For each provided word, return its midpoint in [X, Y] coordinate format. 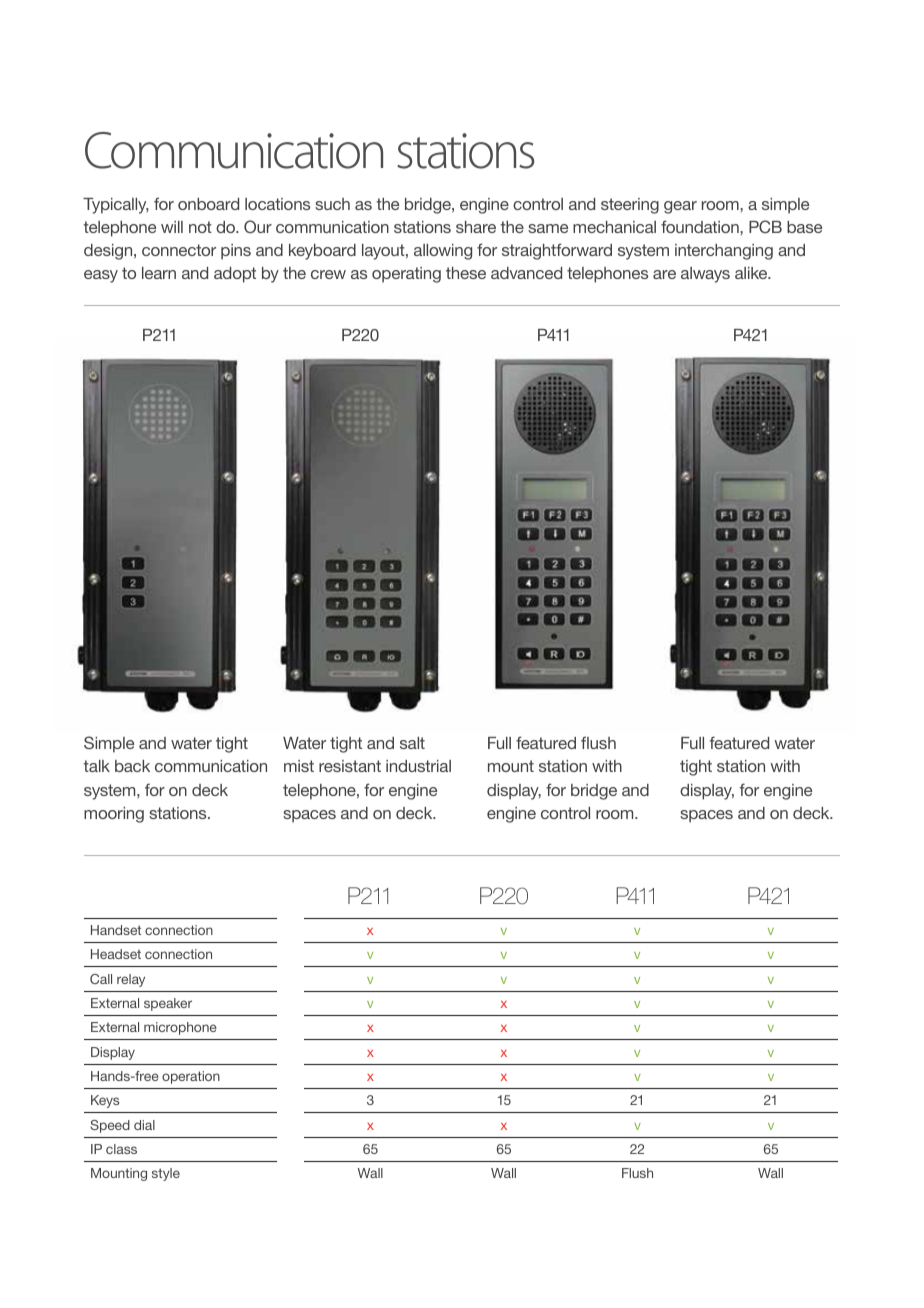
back [132, 766]
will [172, 227]
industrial [418, 766]
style [166, 1174]
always [705, 275]
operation [191, 1077]
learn [159, 273]
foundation [701, 226]
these [466, 273]
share [476, 227]
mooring [114, 815]
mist [299, 766]
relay [131, 980]
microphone [180, 1028]
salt [412, 743]
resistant [350, 766]
